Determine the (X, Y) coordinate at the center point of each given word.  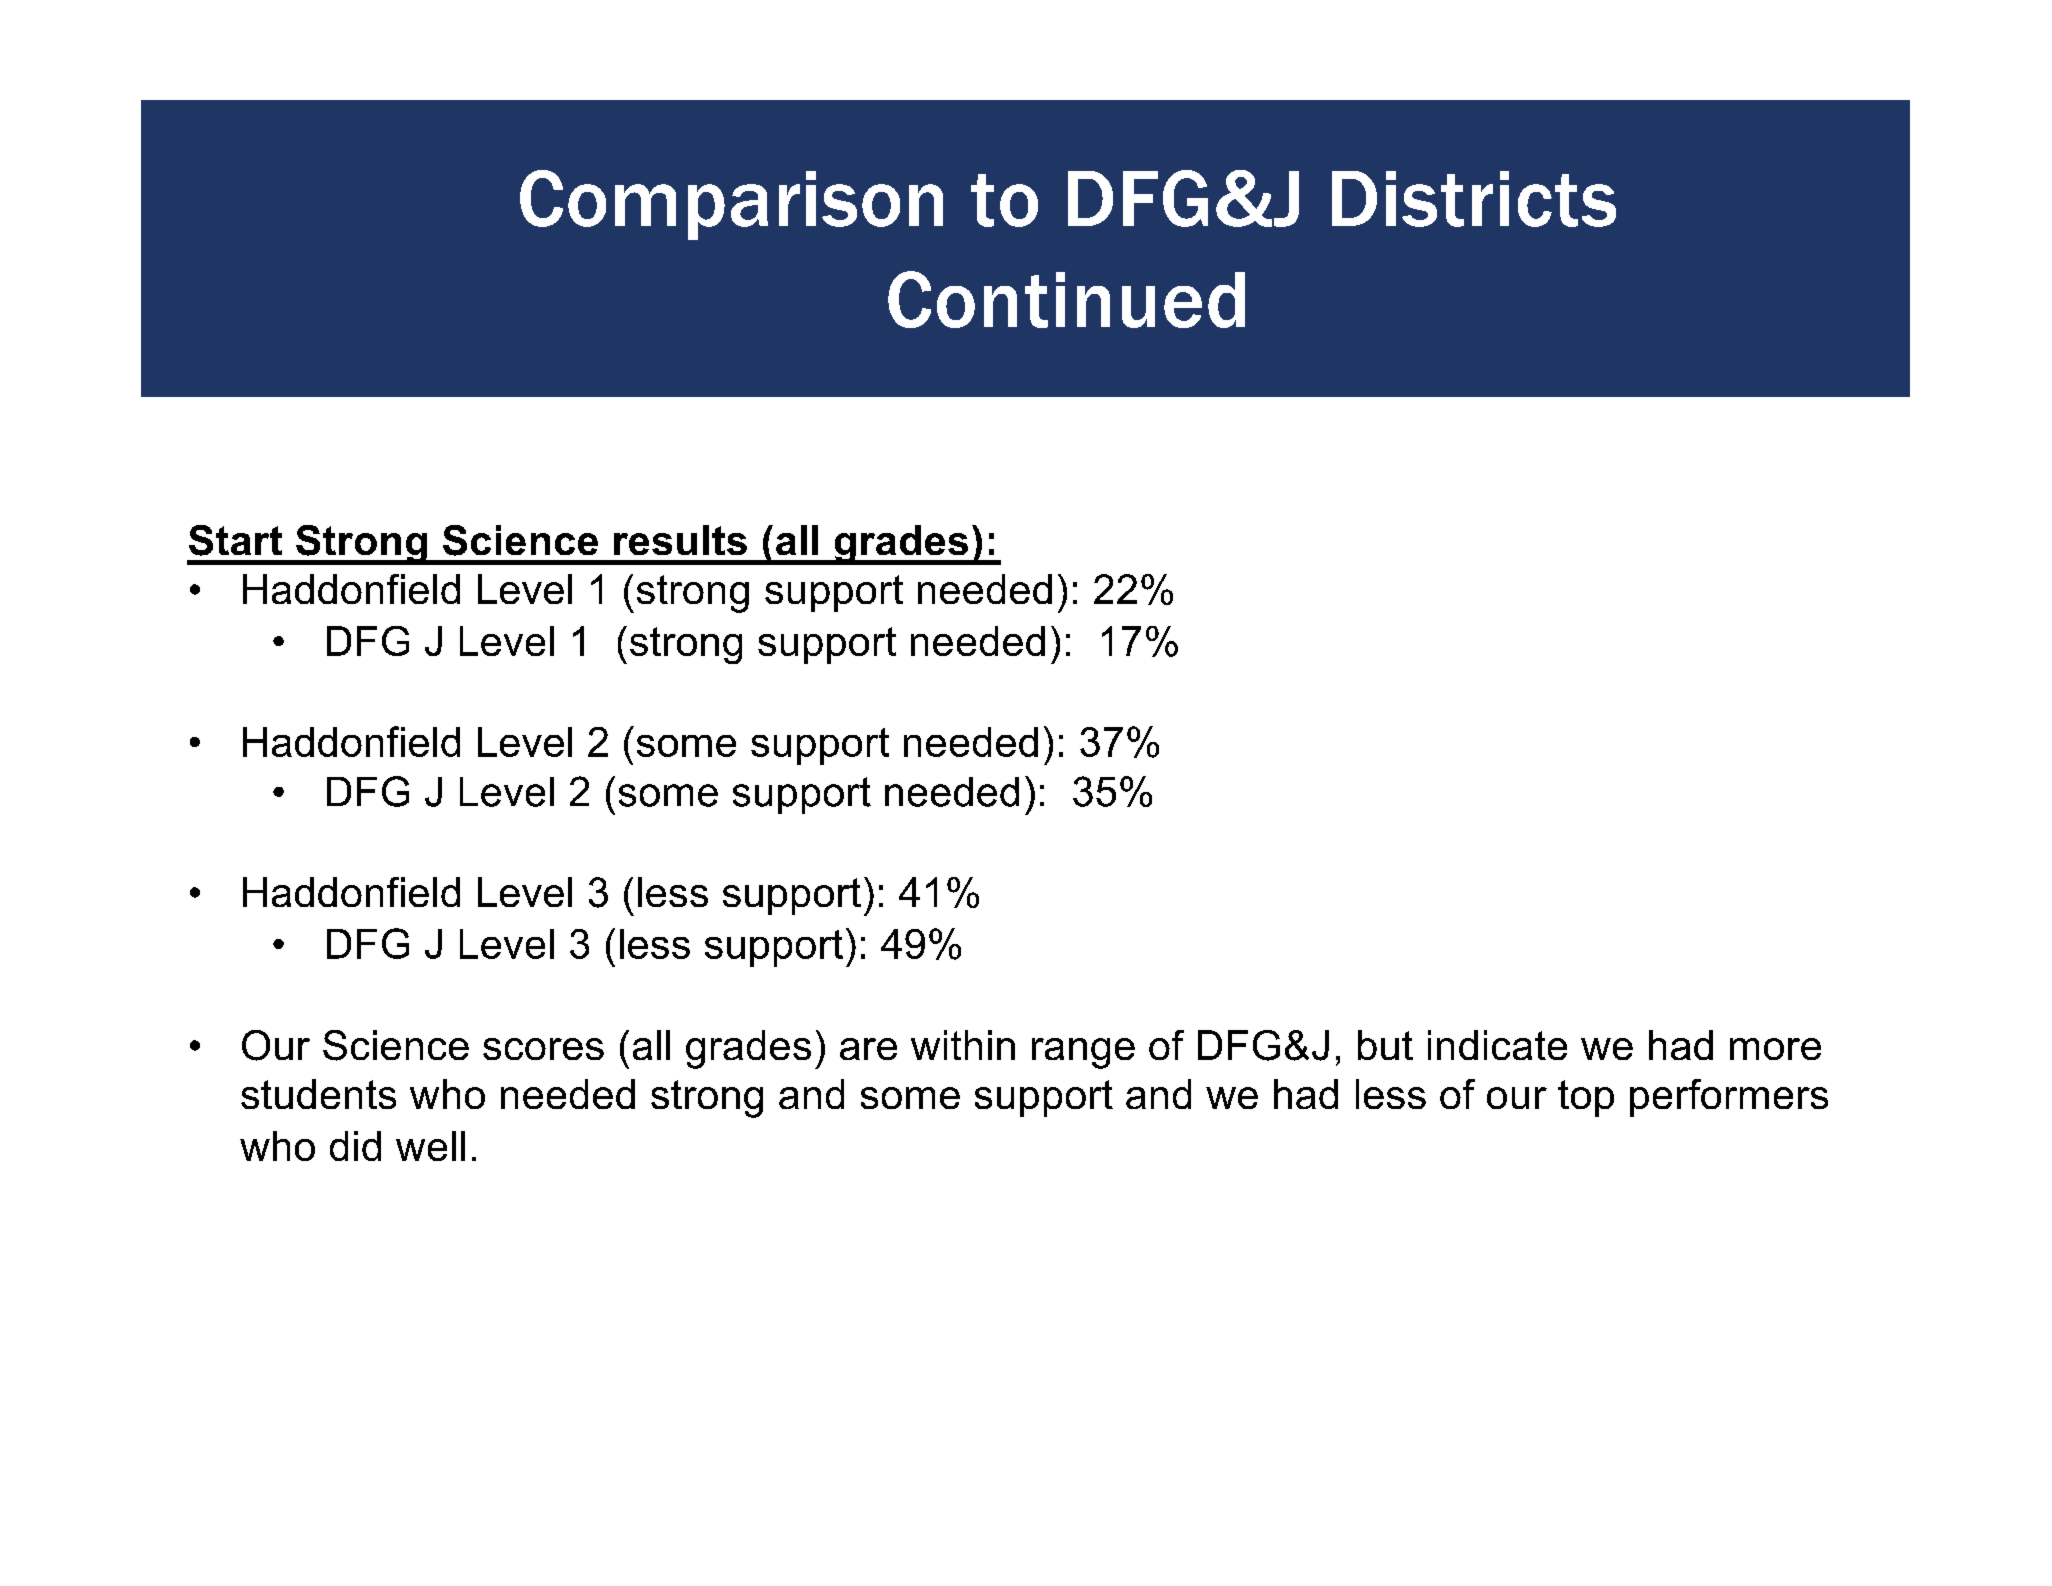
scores (543, 1049)
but (1385, 1045)
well (430, 1146)
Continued (1066, 299)
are (868, 1049)
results (680, 540)
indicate (1497, 1045)
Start (235, 540)
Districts (1474, 199)
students (318, 1094)
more (1775, 1049)
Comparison (731, 205)
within (963, 1045)
